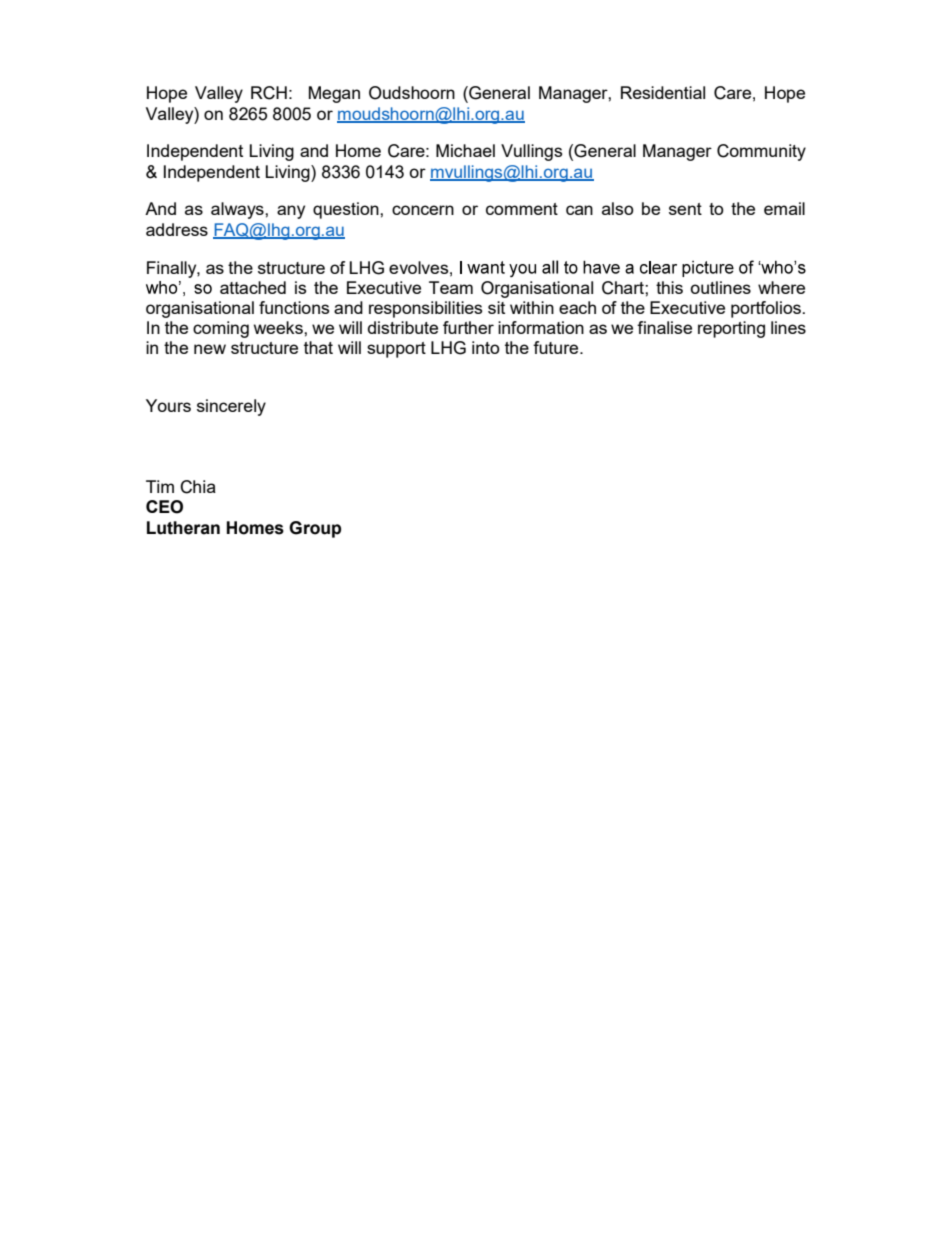 This screenshot has height=1233, width=952. I want to click on Michael, so click(465, 150).
